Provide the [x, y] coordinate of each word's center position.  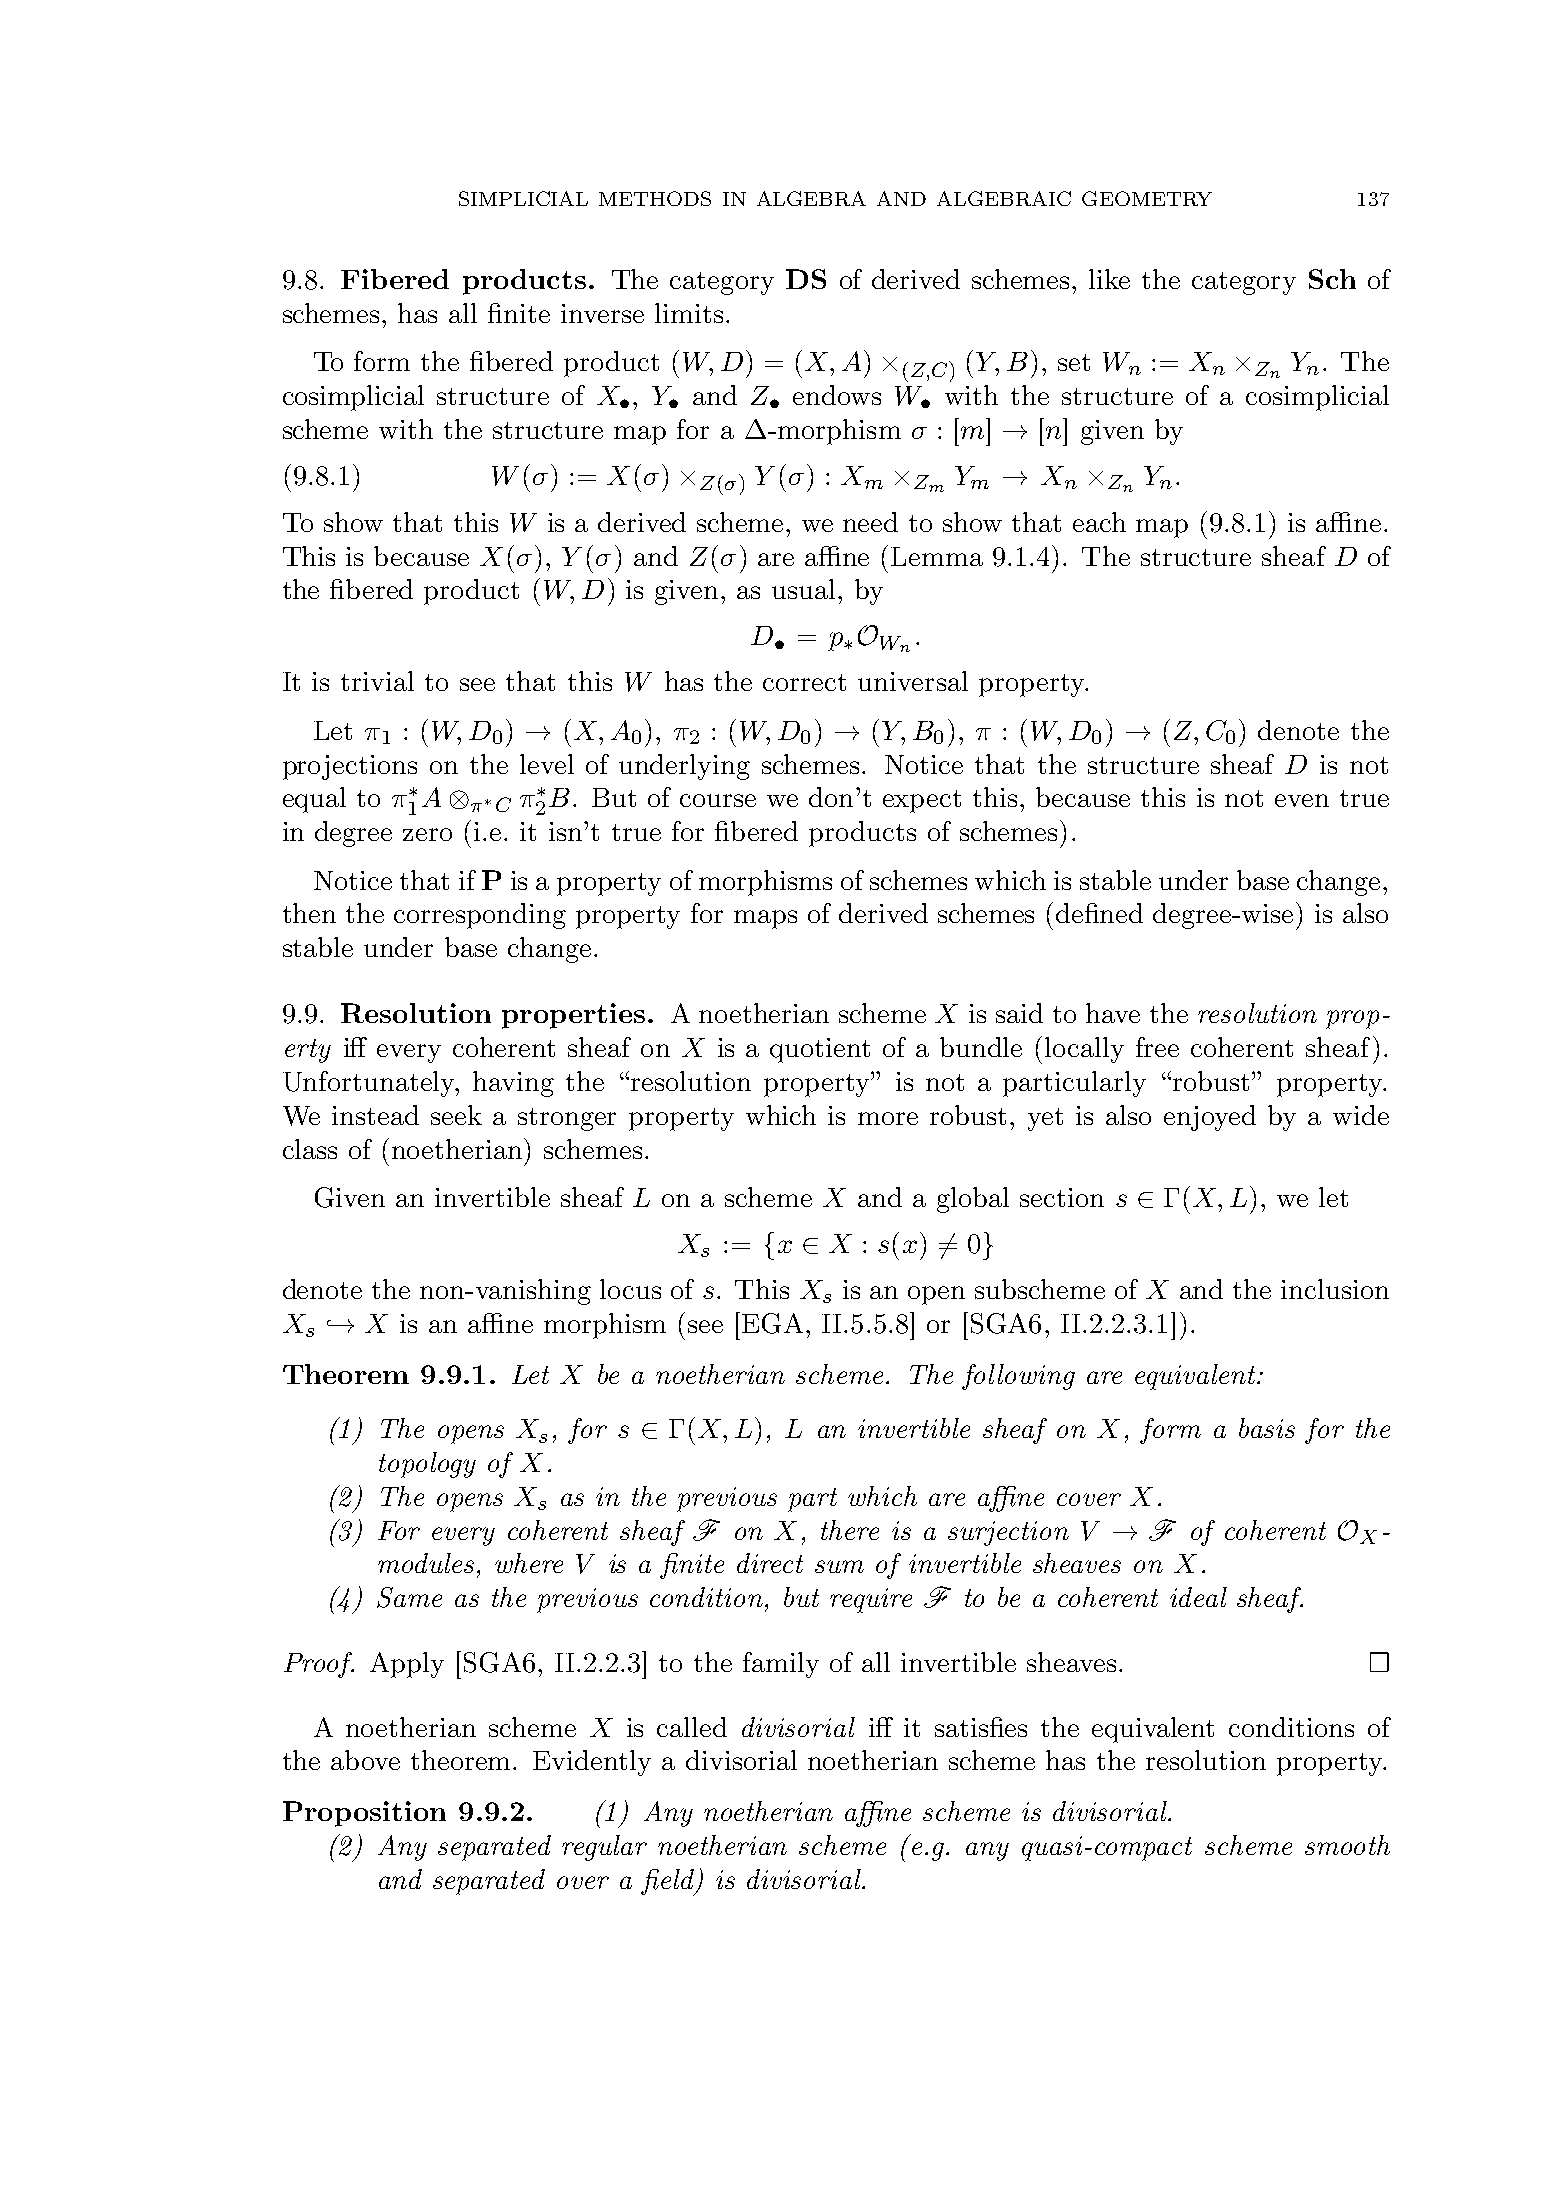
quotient [820, 1050]
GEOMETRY [1147, 198]
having [513, 1084]
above [365, 1760]
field [669, 1882]
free [1157, 1047]
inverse [602, 313]
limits [689, 313]
